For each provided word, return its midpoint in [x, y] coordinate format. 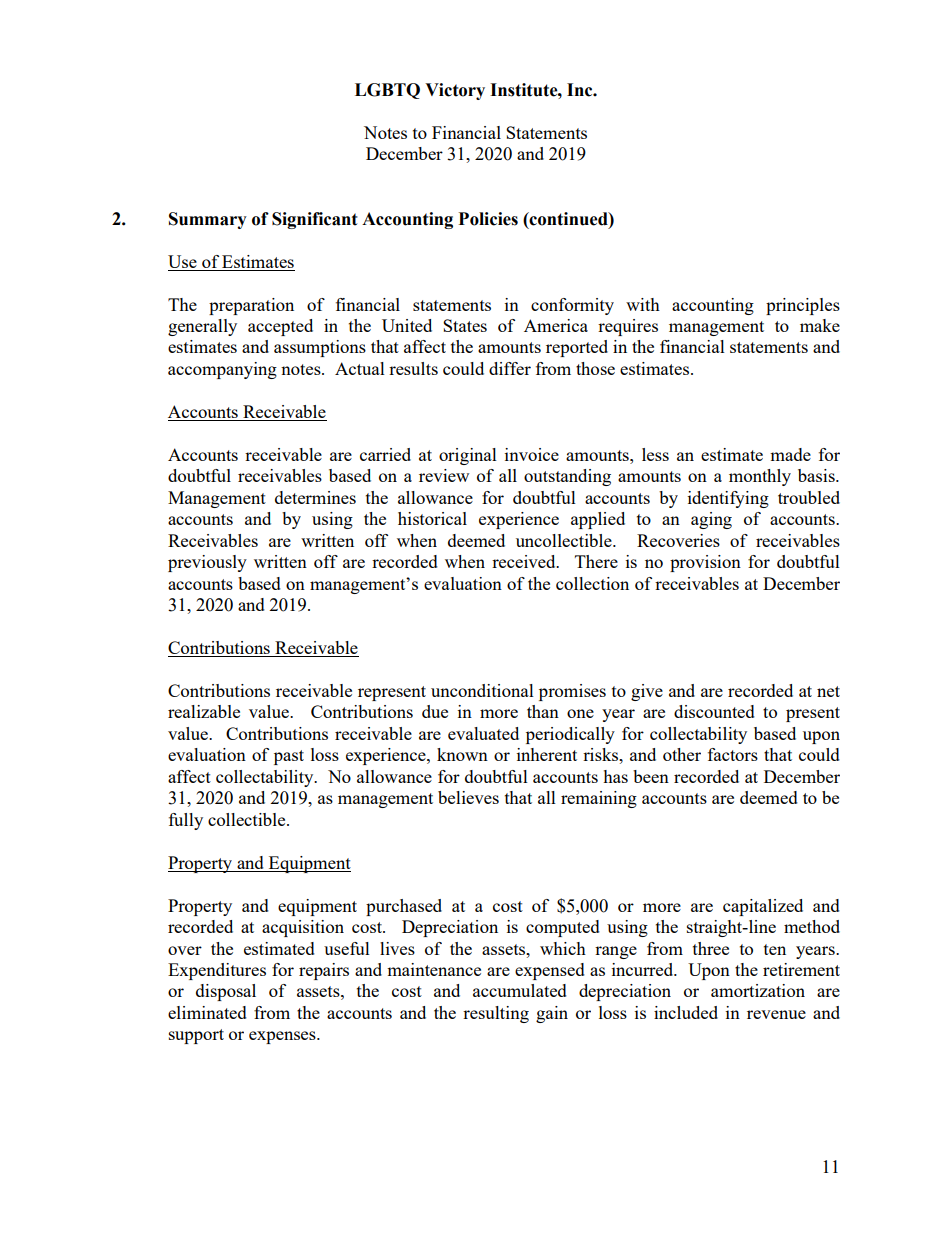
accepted [280, 327]
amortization [758, 990]
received [525, 561]
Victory [455, 91]
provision [705, 563]
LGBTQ [387, 91]
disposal [226, 992]
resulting [496, 1014]
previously [207, 563]
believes [468, 797]
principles [803, 306]
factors [733, 754]
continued [569, 219]
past [289, 757]
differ [510, 368]
